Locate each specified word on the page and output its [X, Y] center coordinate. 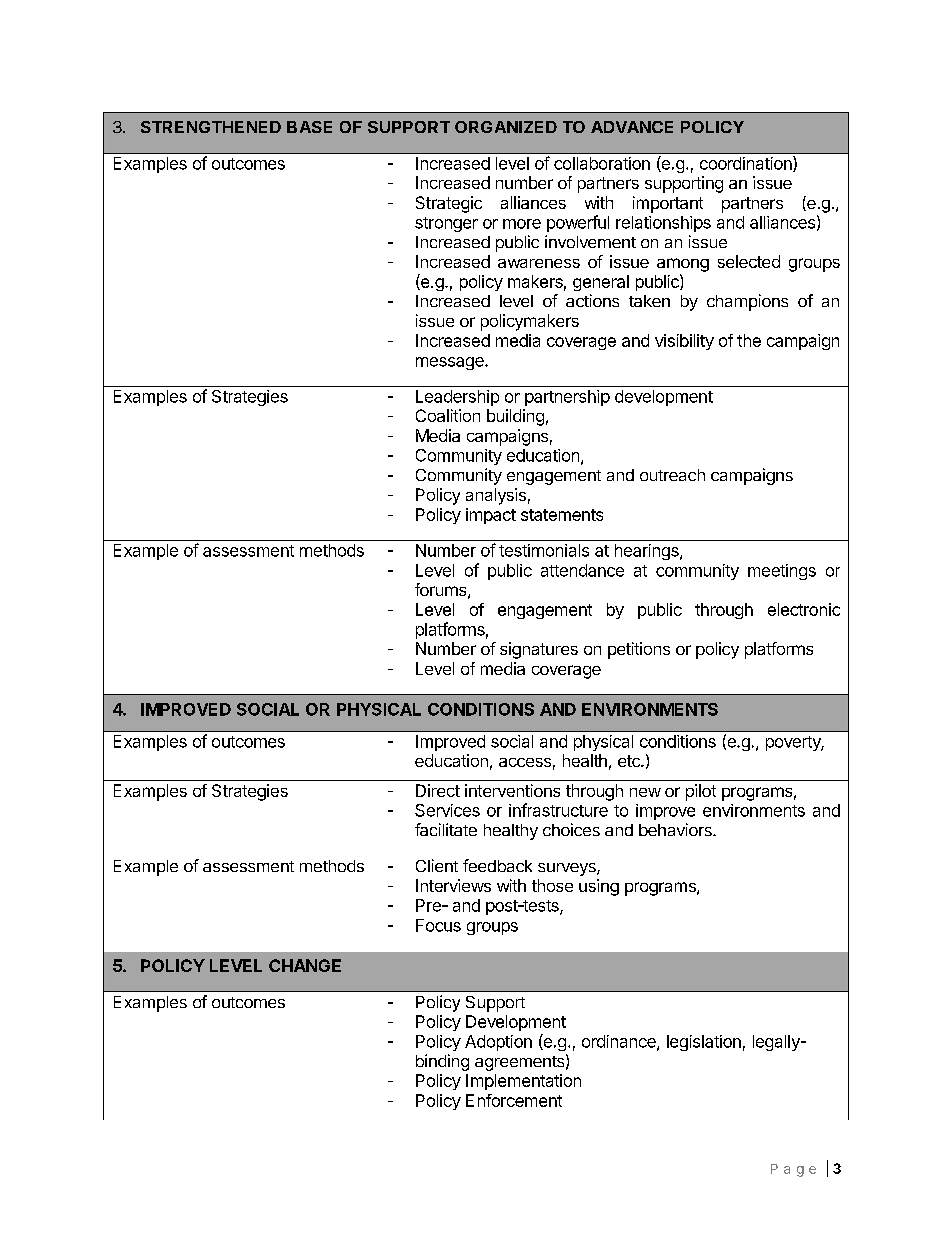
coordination [747, 164]
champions [747, 302]
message [451, 363]
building [515, 417]
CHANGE [305, 965]
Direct [438, 790]
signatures [539, 650]
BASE [309, 127]
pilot [701, 792]
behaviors [676, 829]
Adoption [498, 1043]
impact [491, 516]
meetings [782, 572]
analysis [496, 496]
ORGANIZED [506, 127]
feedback [497, 865]
